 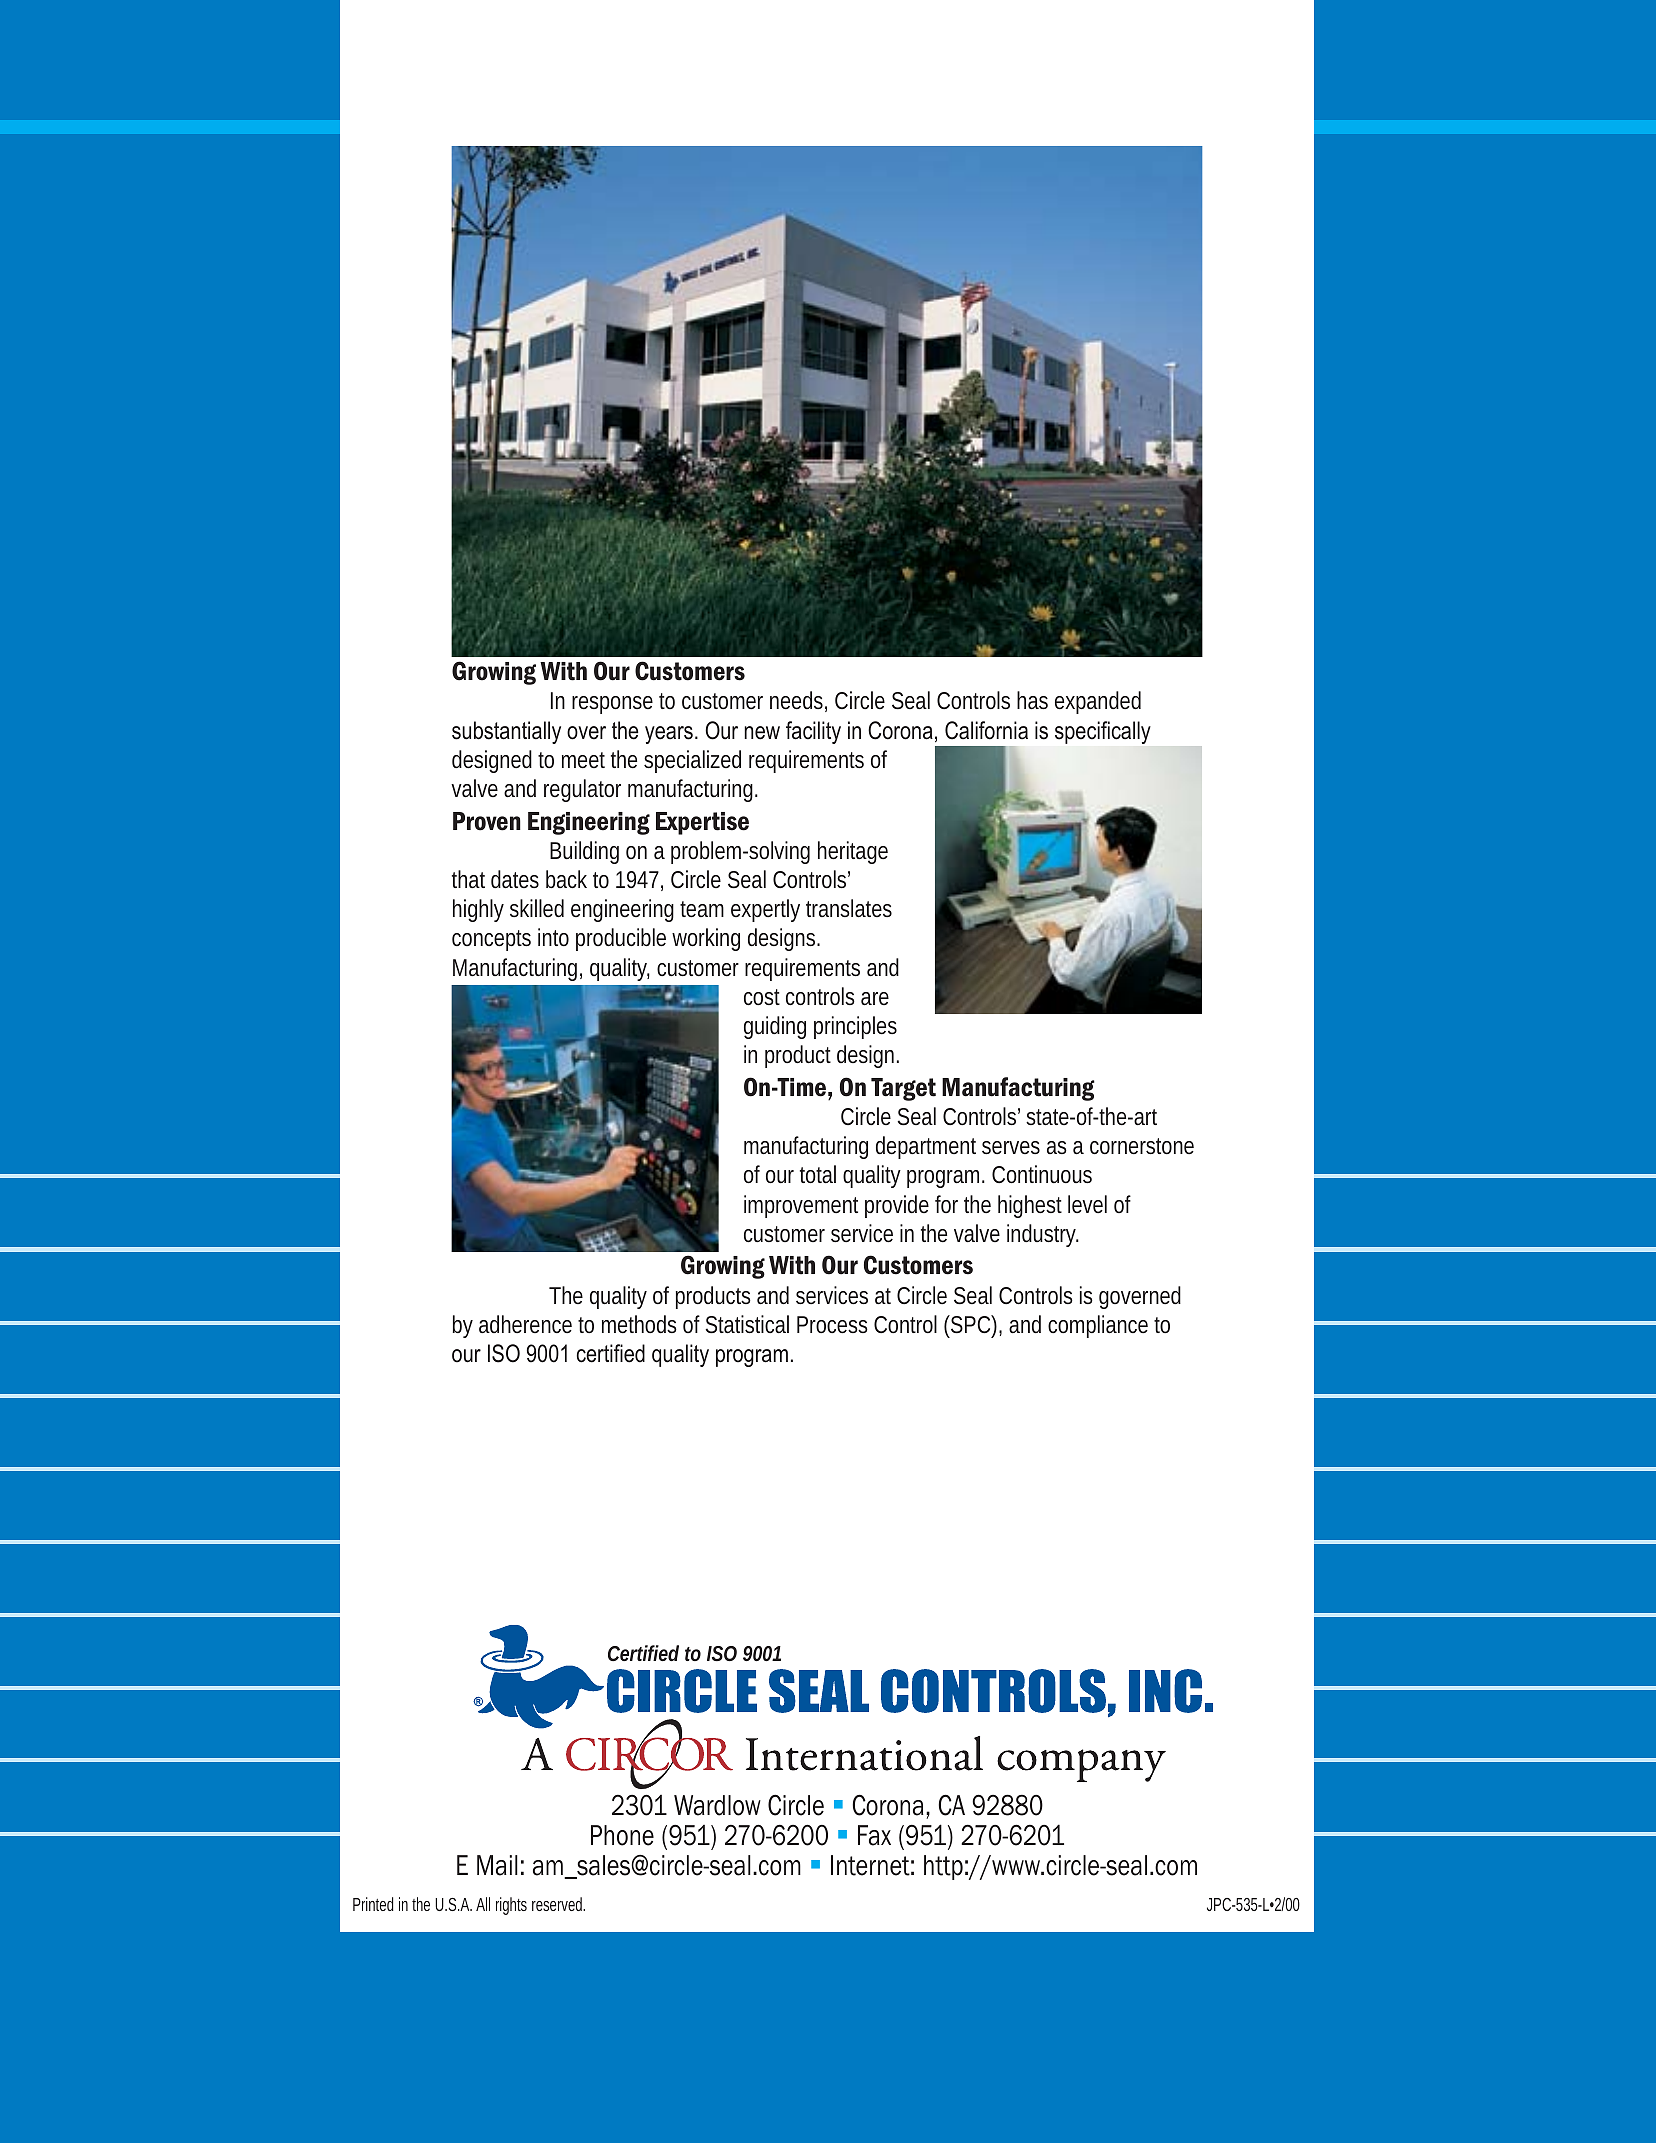 I want to click on Statistical, so click(x=747, y=1324).
